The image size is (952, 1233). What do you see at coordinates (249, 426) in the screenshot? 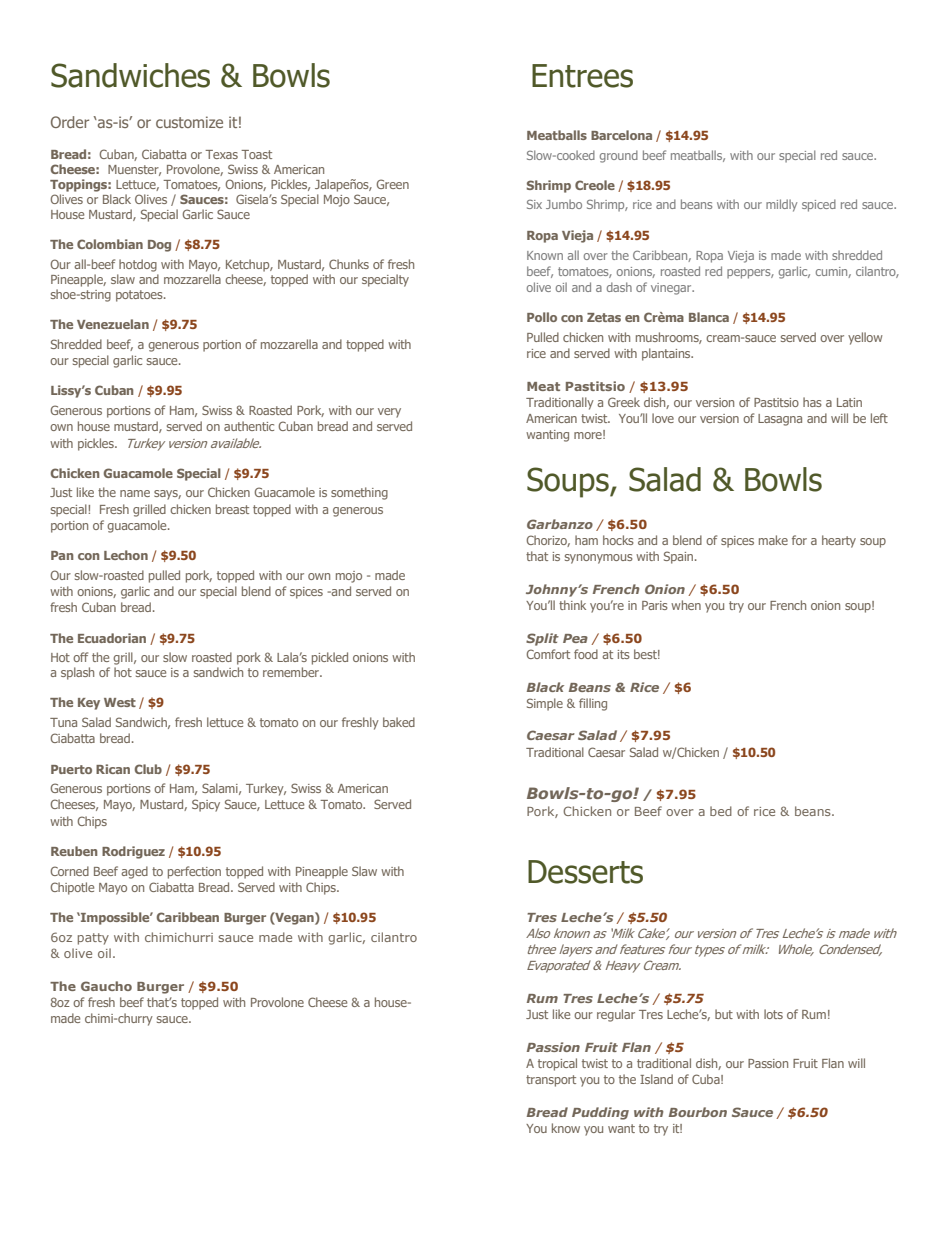
I see `authentic` at bounding box center [249, 426].
